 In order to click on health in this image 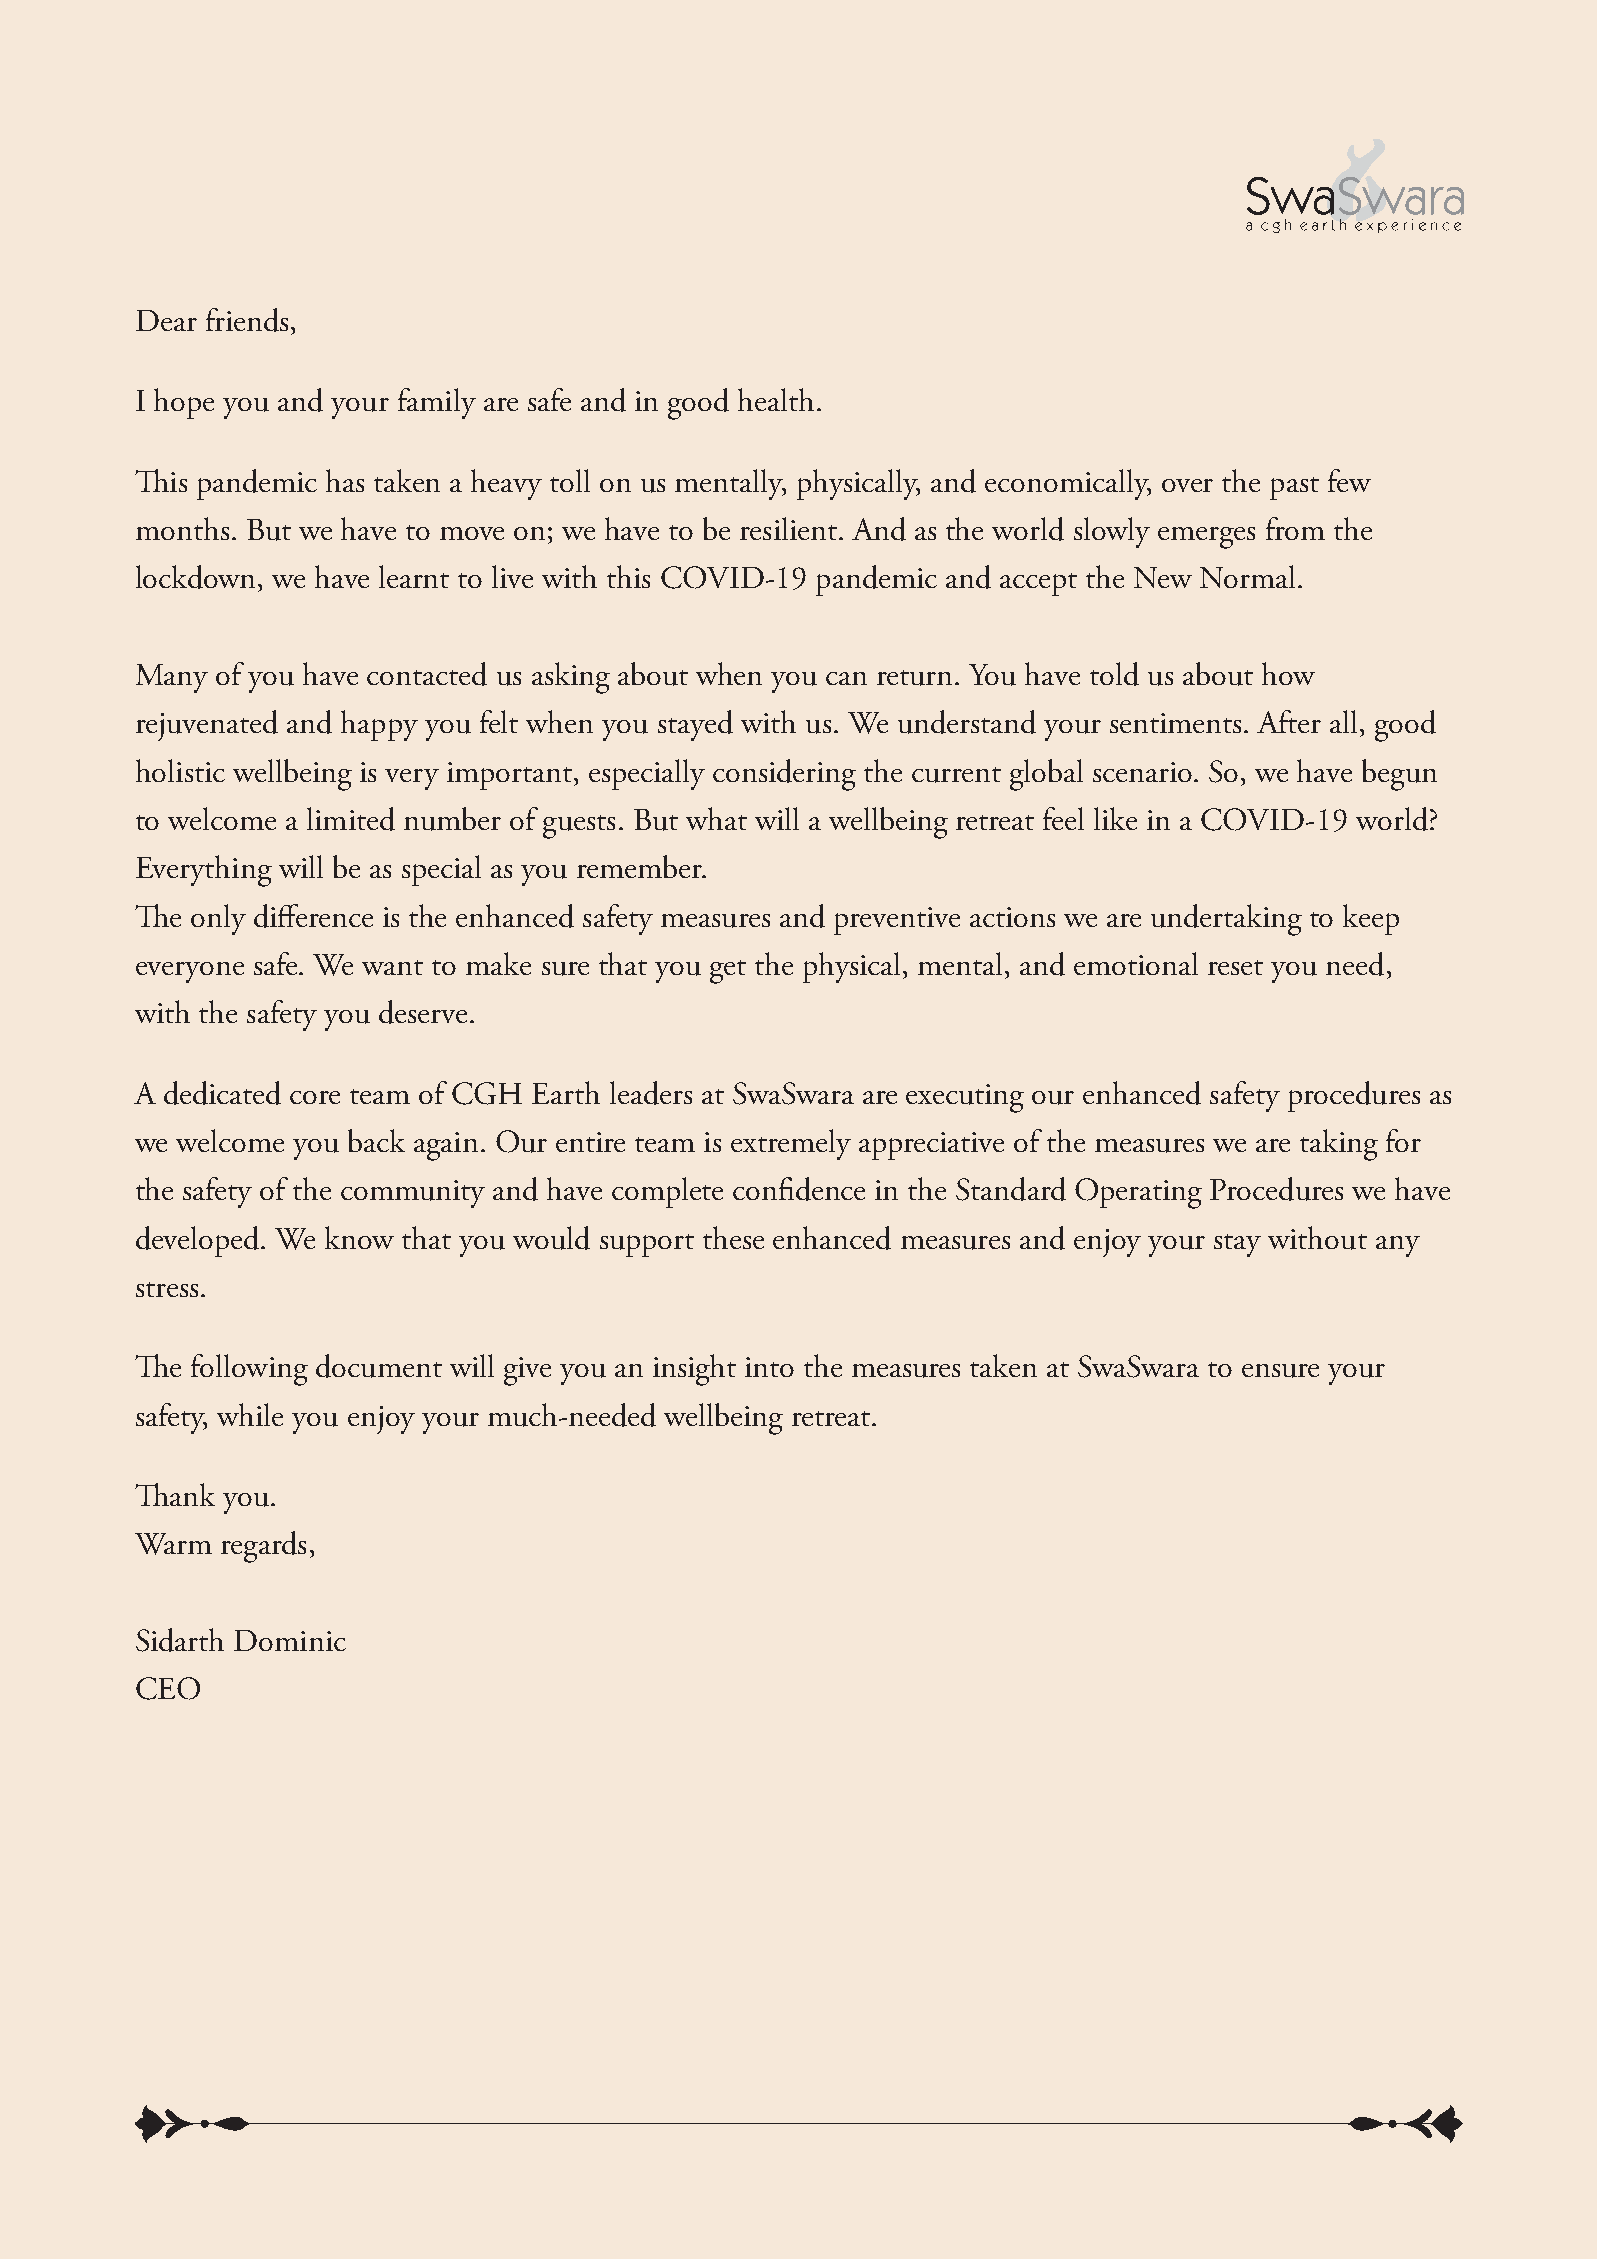, I will do `click(776, 399)`.
